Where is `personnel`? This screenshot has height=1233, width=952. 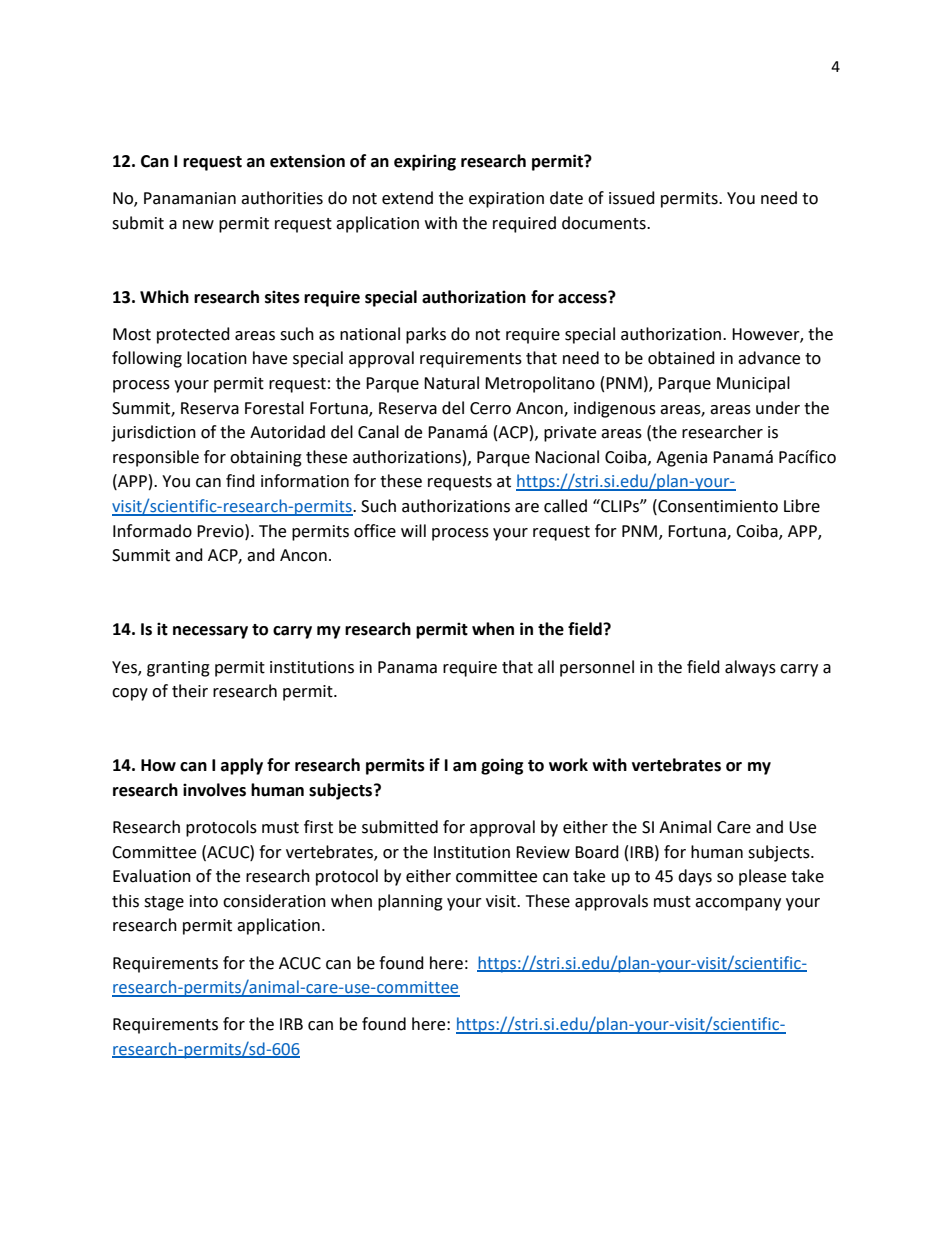 personnel is located at coordinates (597, 668).
